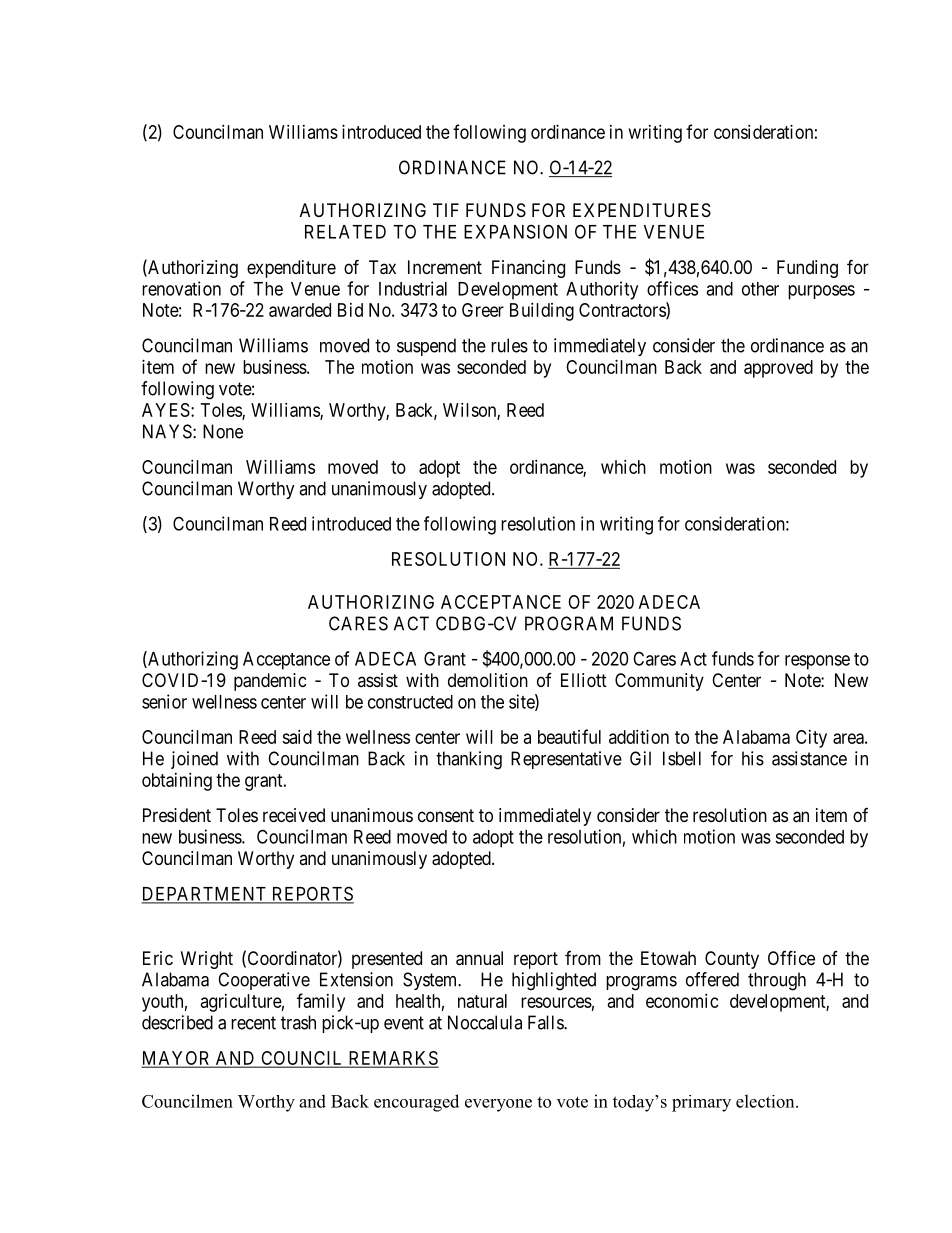  Describe the element at coordinates (181, 288) in the screenshot. I see `renovation` at that location.
